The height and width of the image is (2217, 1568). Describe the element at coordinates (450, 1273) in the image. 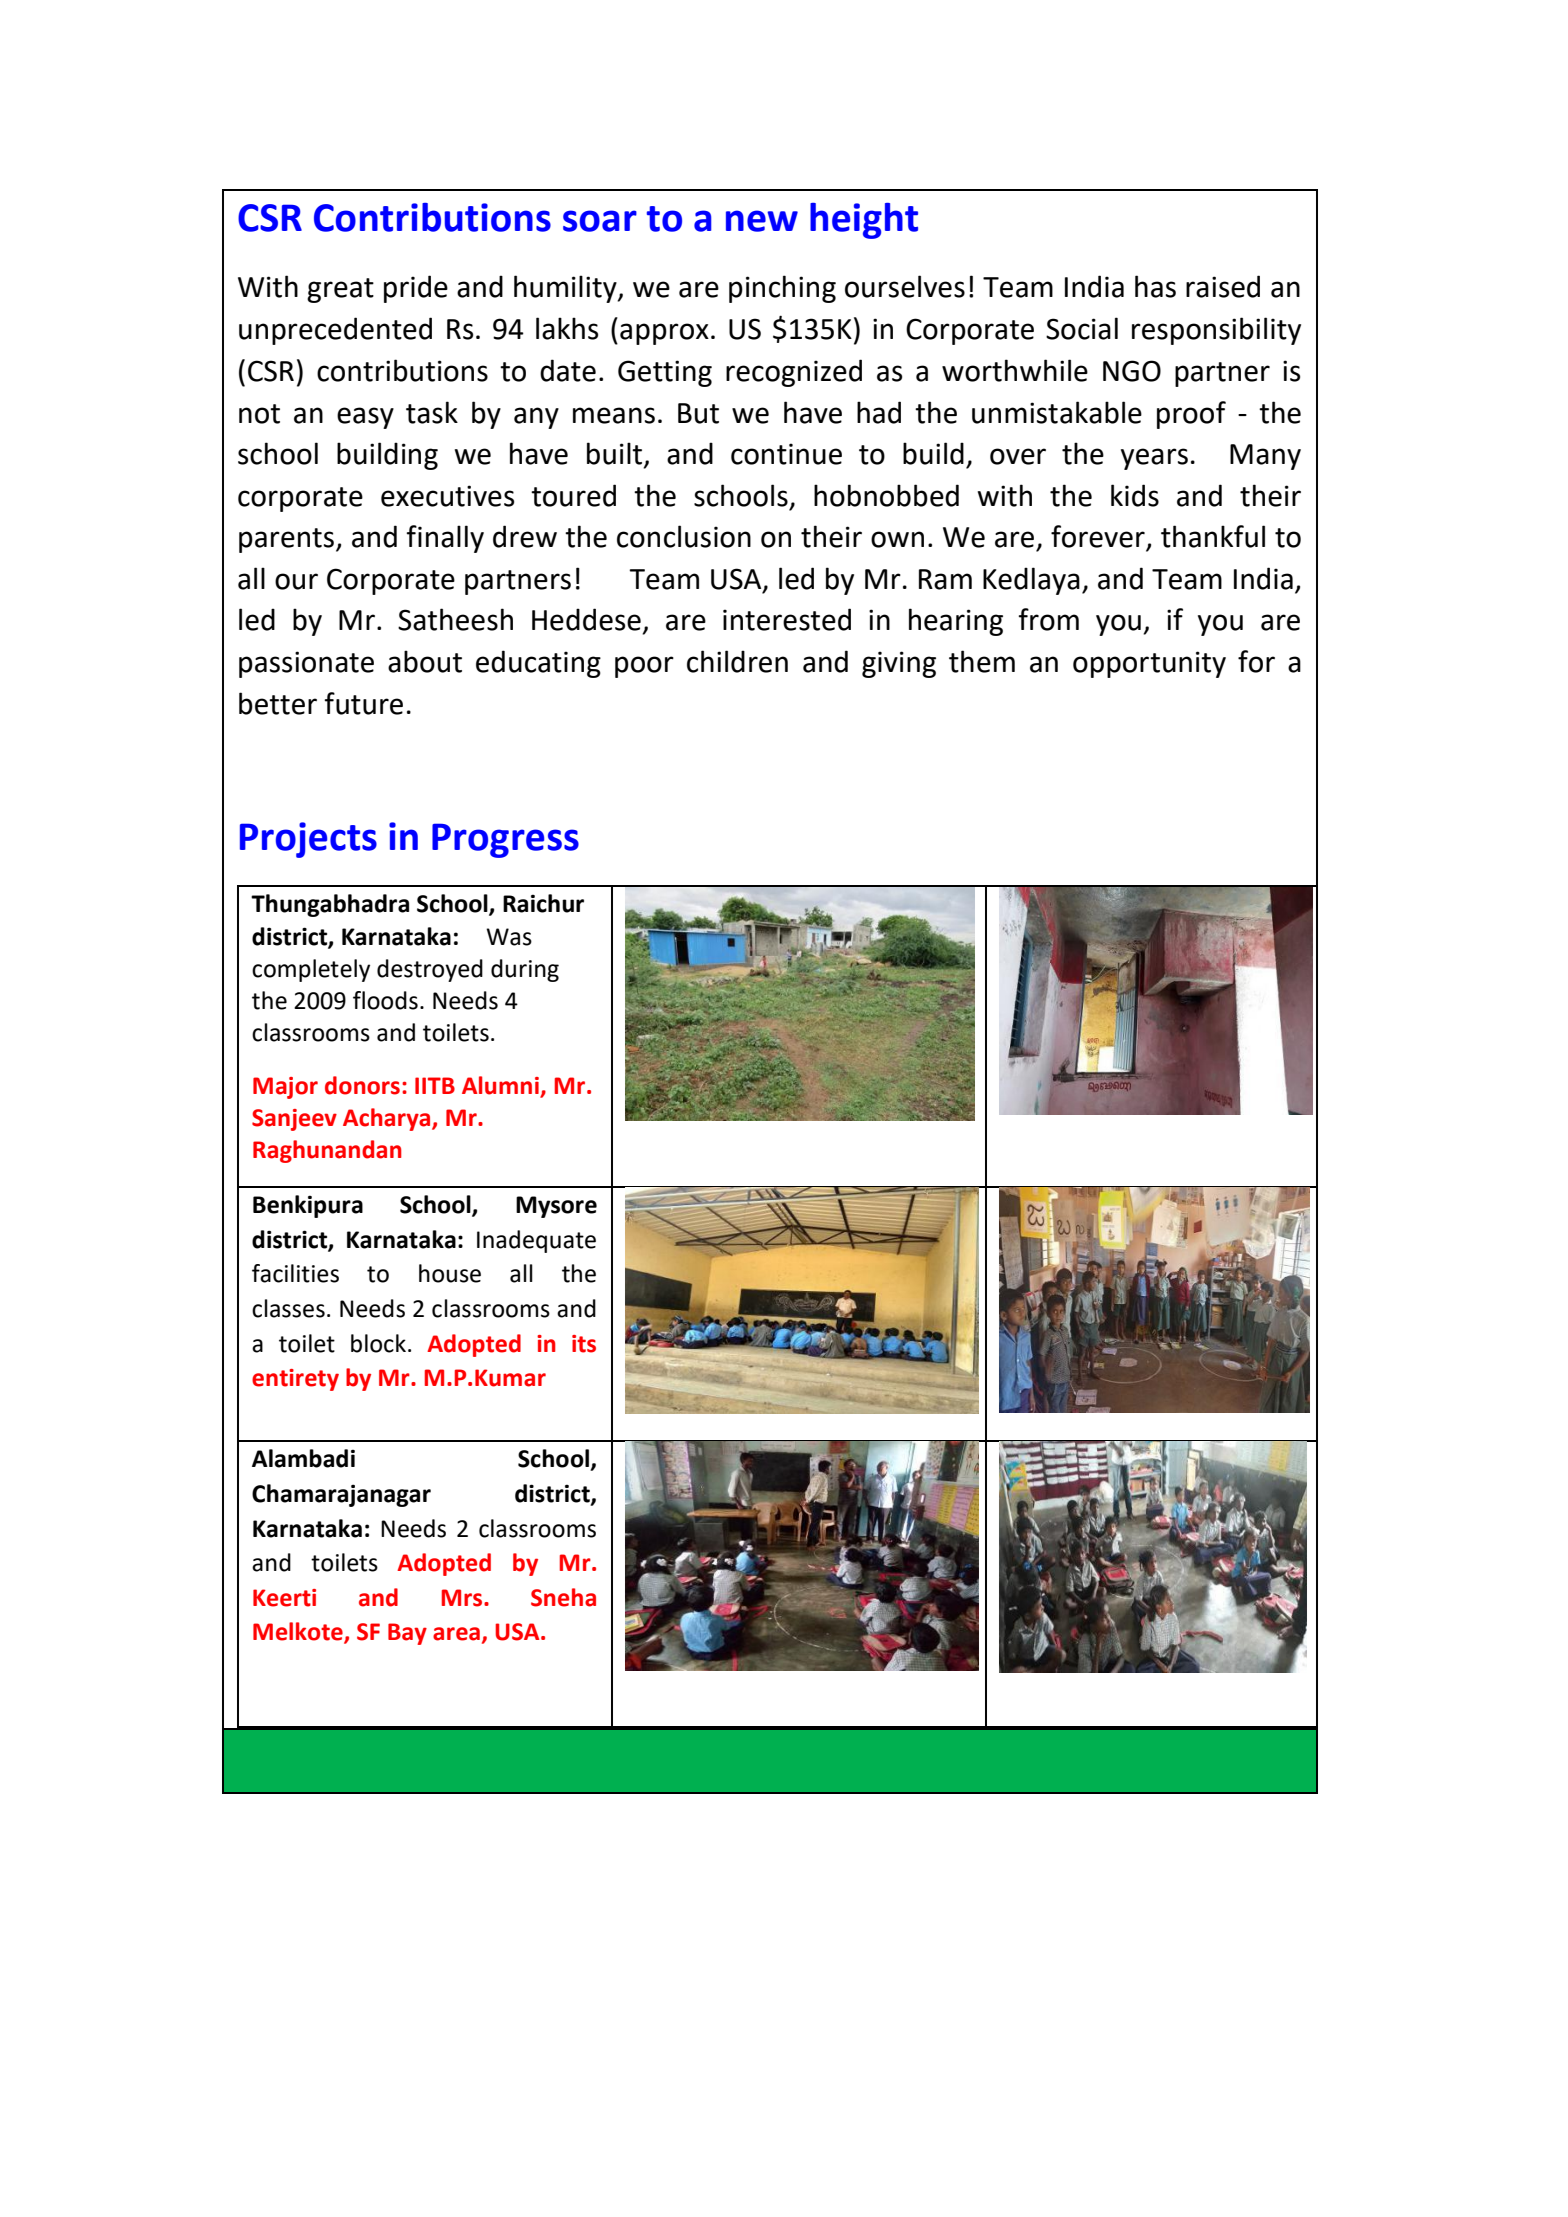

I see `house` at that location.
